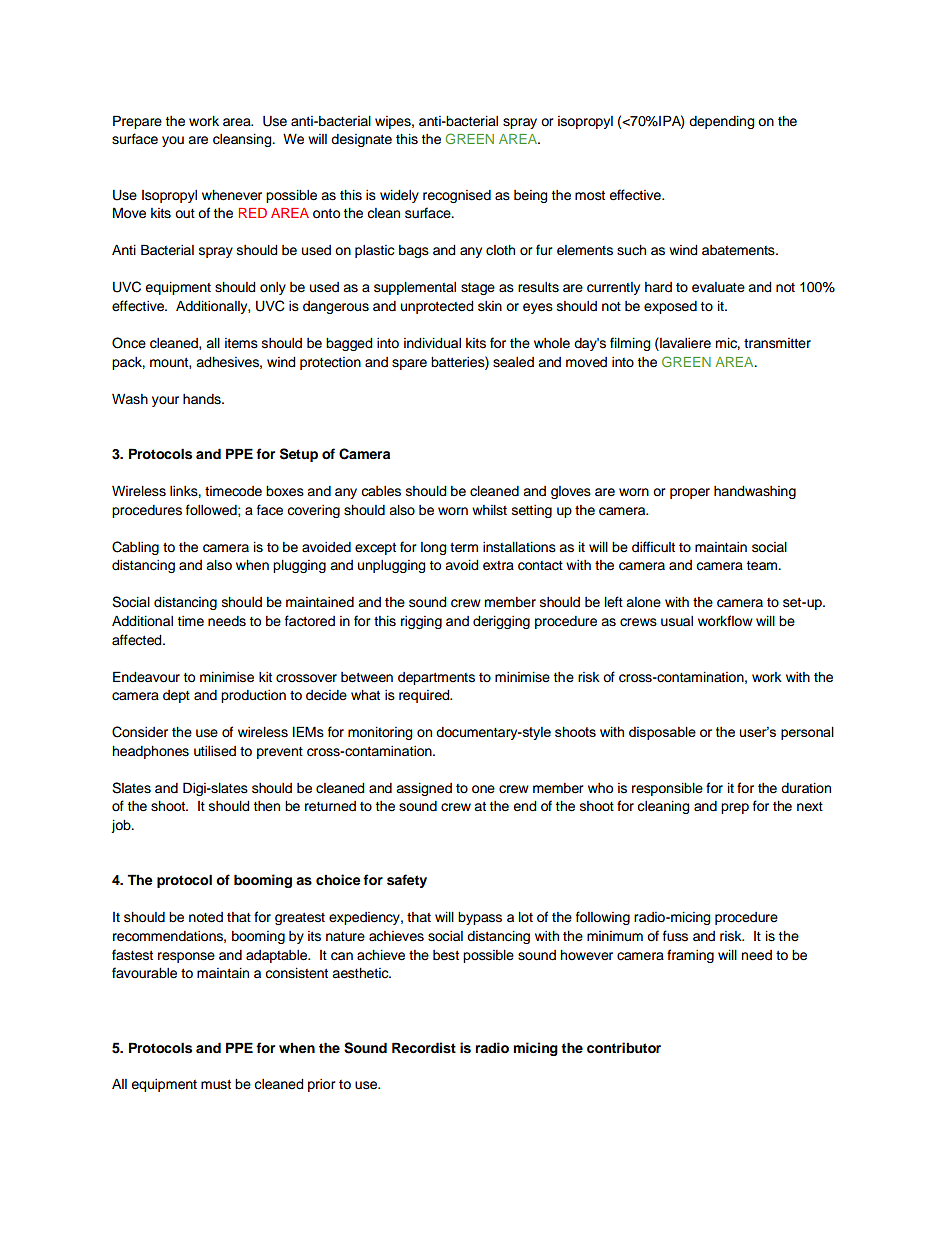  I want to click on best, so click(446, 955).
